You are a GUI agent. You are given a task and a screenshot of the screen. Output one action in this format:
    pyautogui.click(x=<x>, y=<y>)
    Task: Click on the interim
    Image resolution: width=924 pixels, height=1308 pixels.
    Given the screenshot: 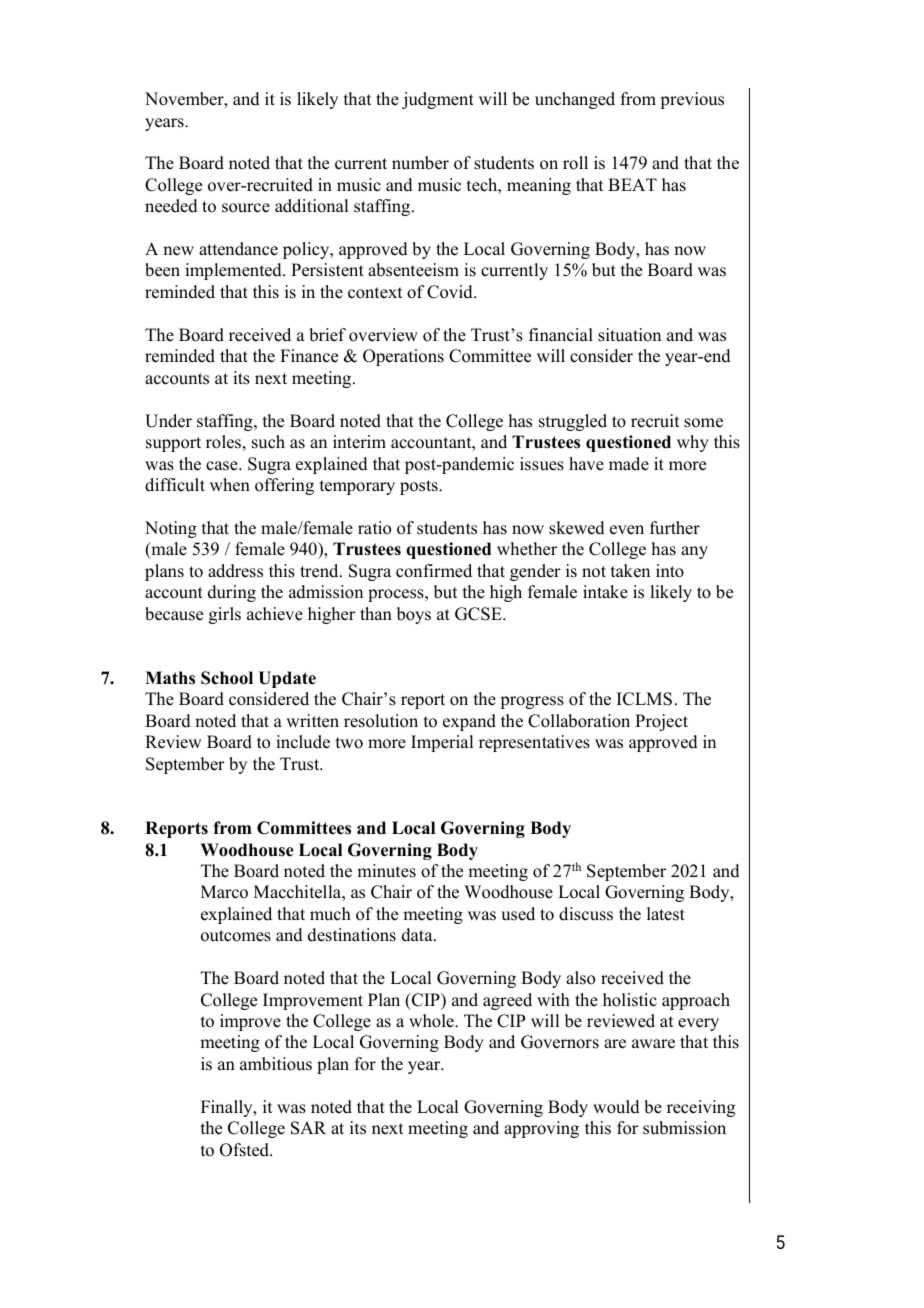 What is the action you would take?
    pyautogui.click(x=359, y=442)
